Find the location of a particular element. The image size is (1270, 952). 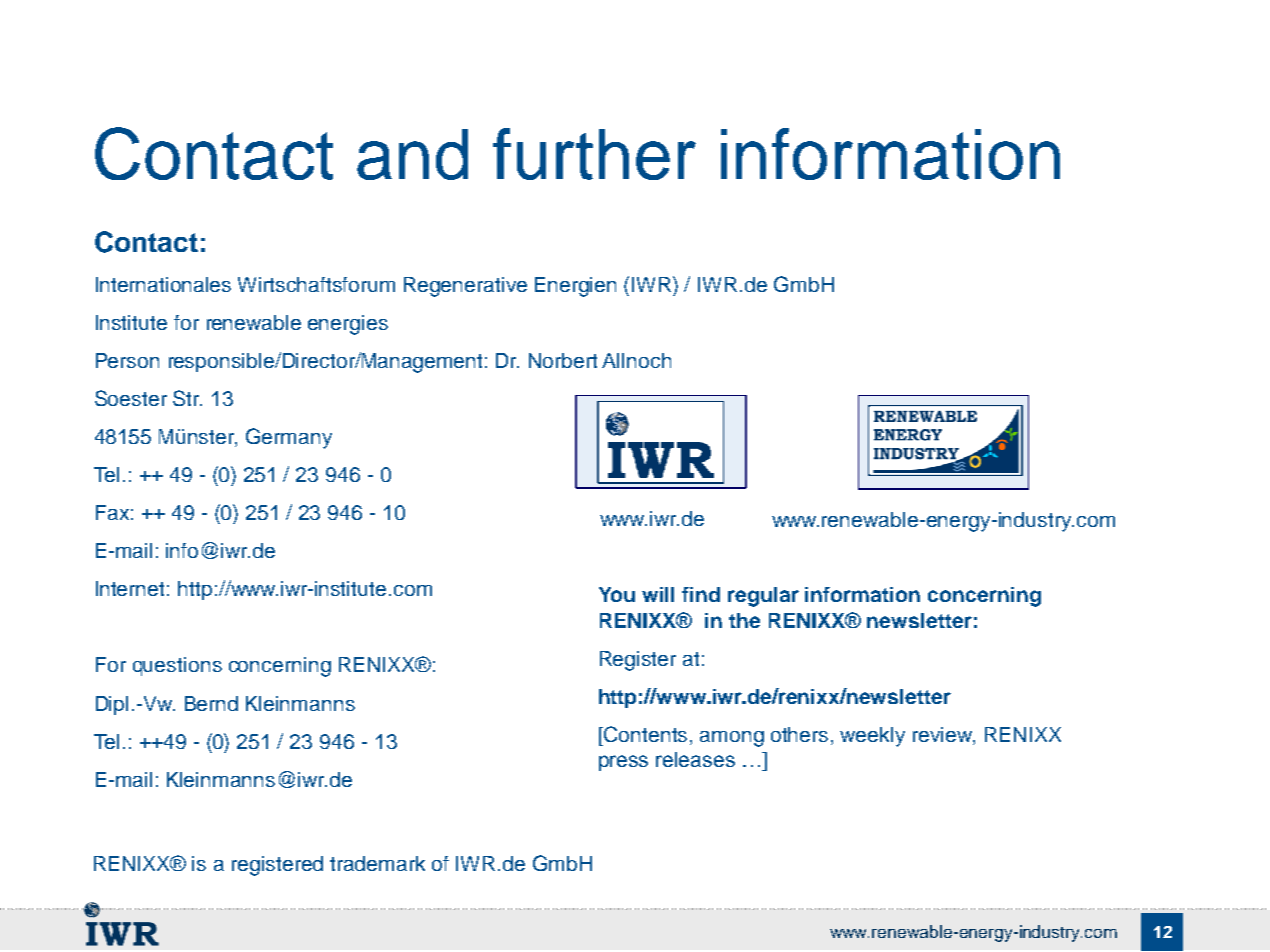

trademark is located at coordinates (377, 863).
